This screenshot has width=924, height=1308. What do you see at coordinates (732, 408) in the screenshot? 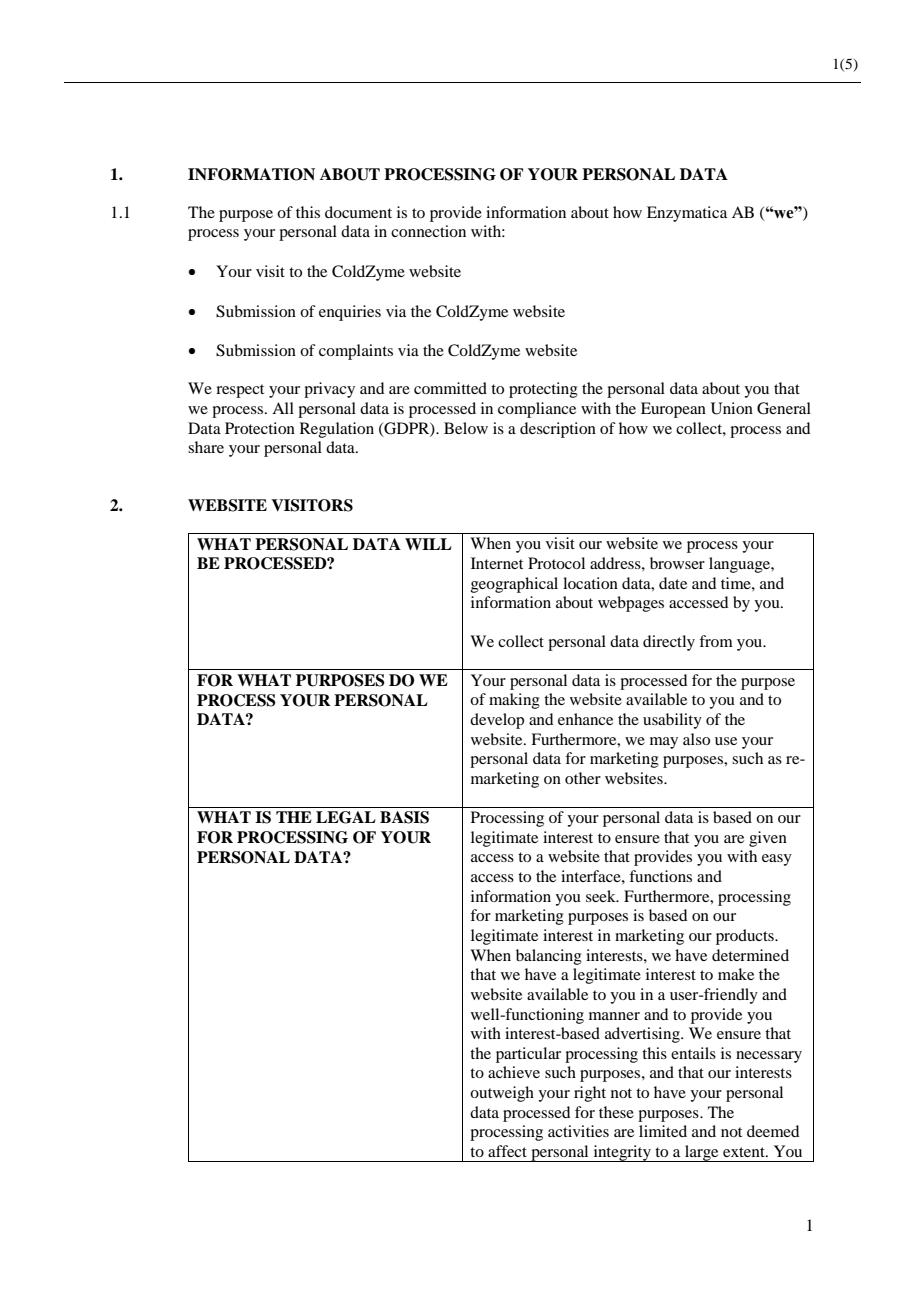
I see `Union` at bounding box center [732, 408].
